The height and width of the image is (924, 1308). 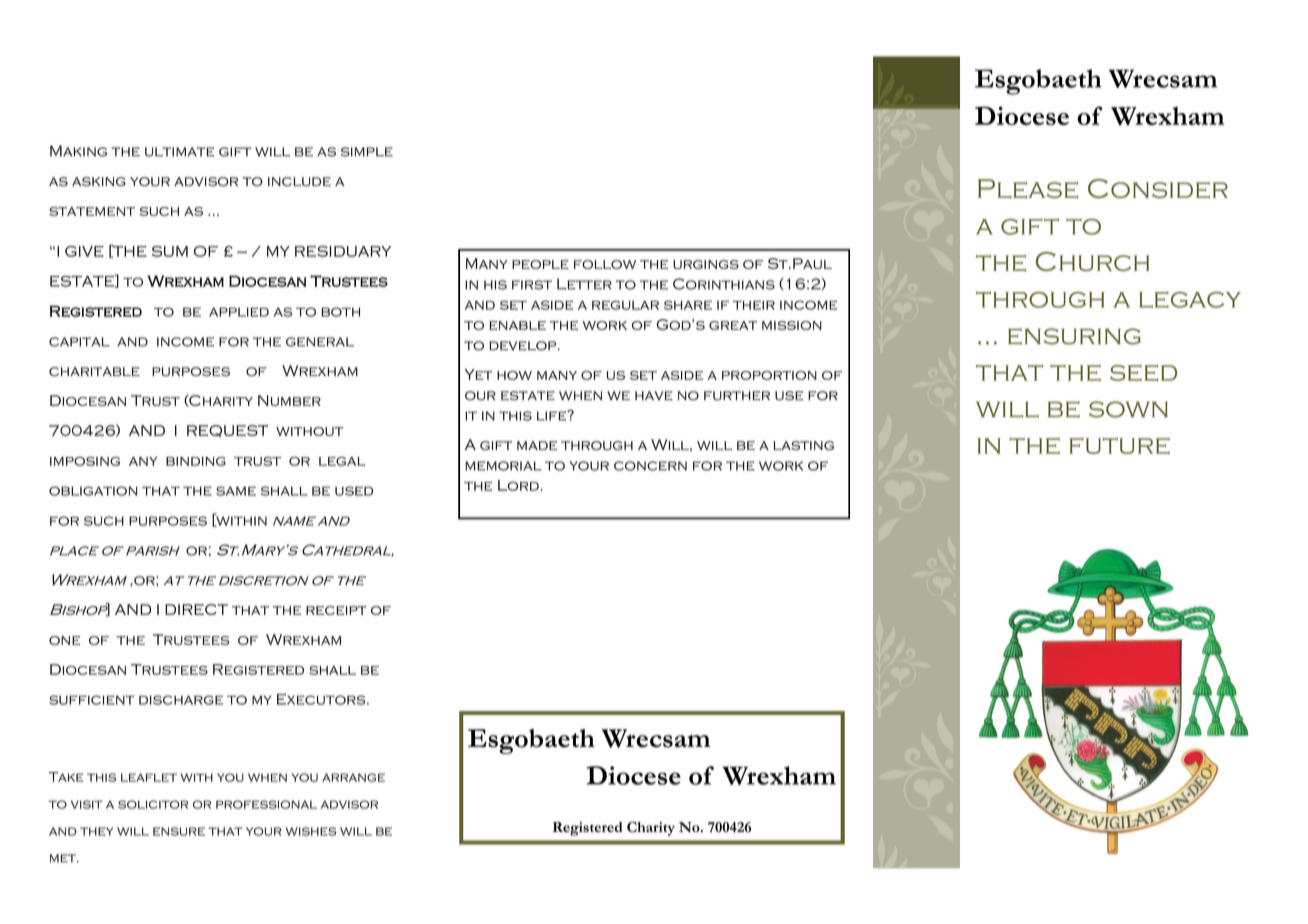 I want to click on ensuring, so click(x=1074, y=336).
